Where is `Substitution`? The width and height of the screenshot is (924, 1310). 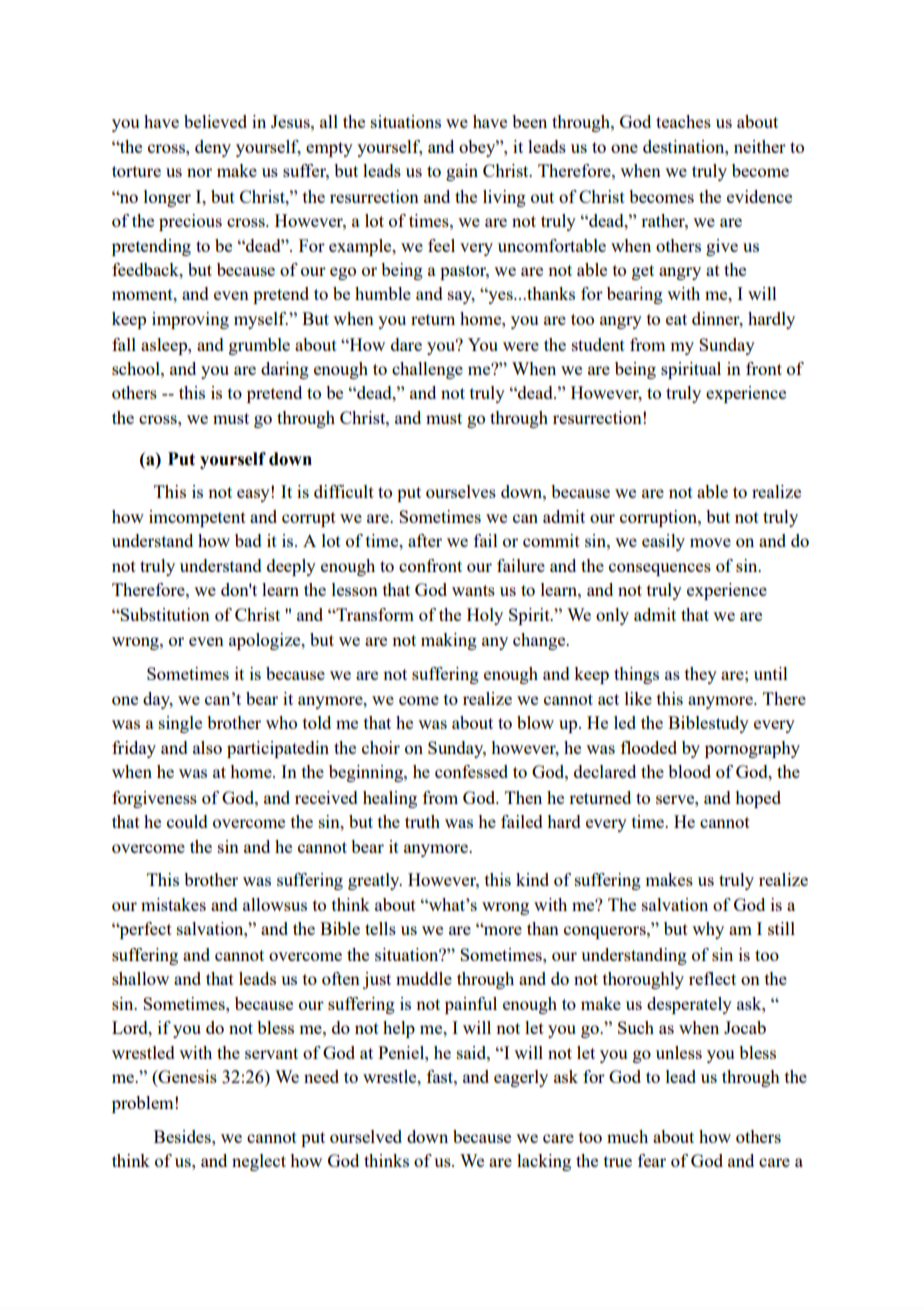
Substitution is located at coordinates (164, 614).
